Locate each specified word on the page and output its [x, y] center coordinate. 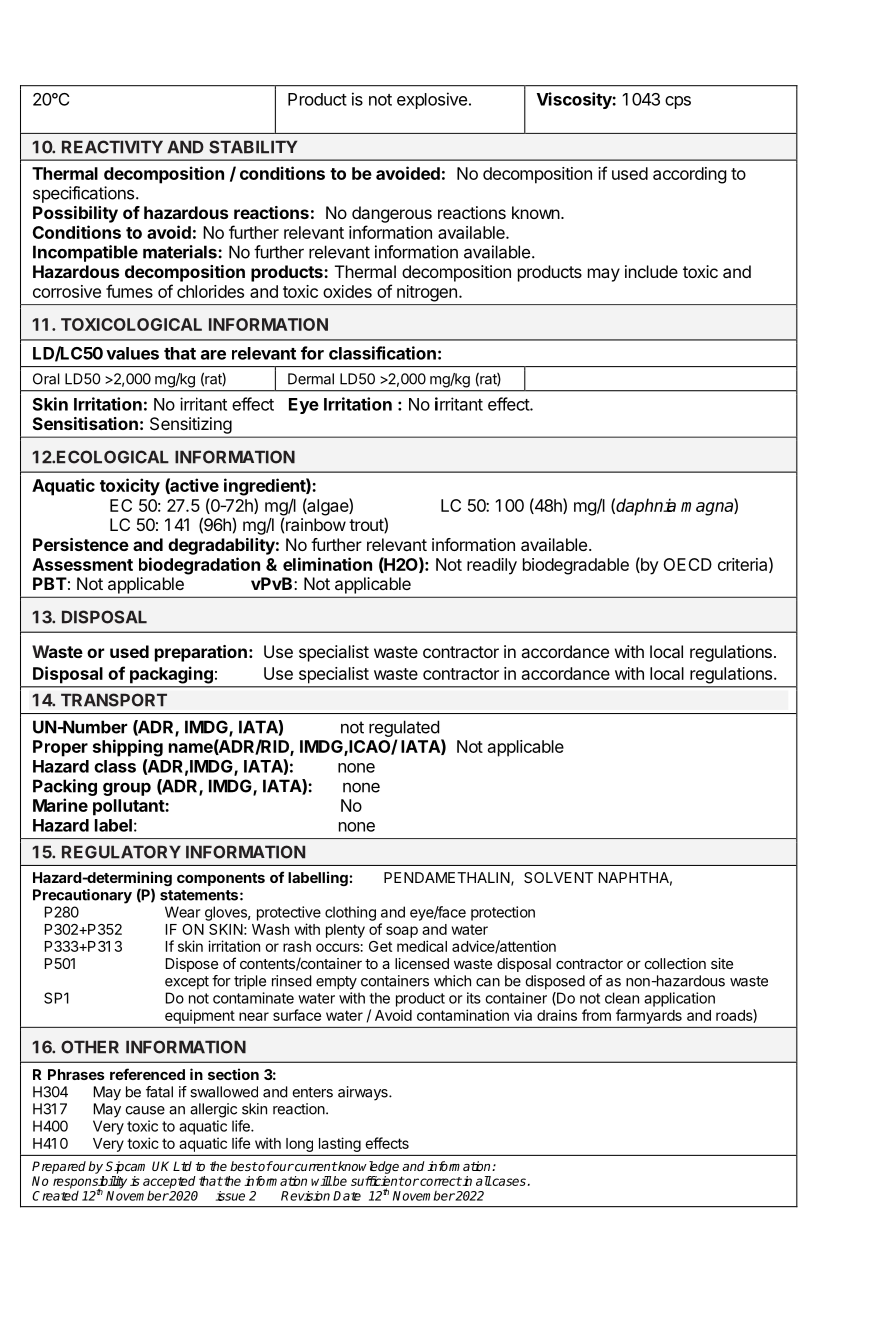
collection [675, 963]
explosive [432, 100]
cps [678, 102]
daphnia [646, 507]
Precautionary [82, 896]
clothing [350, 913]
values [132, 353]
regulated [404, 730]
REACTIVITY [112, 147]
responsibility [90, 1183]
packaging [171, 675]
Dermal [311, 379]
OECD [687, 564]
